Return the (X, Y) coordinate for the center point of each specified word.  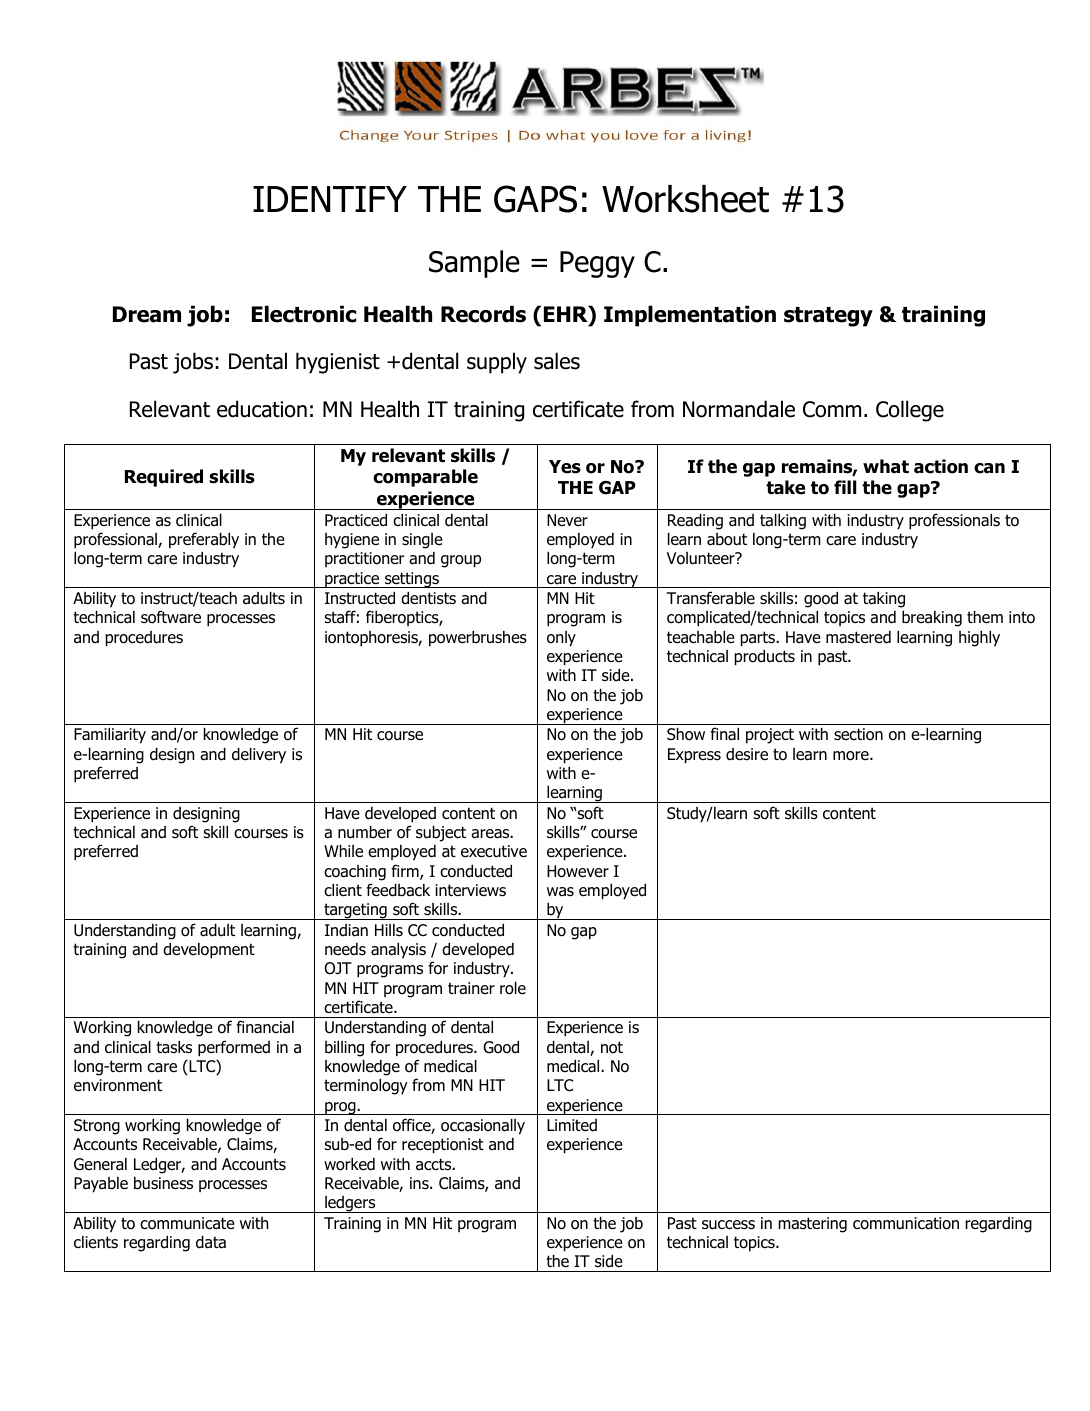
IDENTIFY (330, 199)
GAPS (535, 199)
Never (567, 520)
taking (884, 600)
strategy (828, 317)
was (560, 892)
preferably (204, 540)
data (211, 1242)
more (852, 756)
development (209, 951)
